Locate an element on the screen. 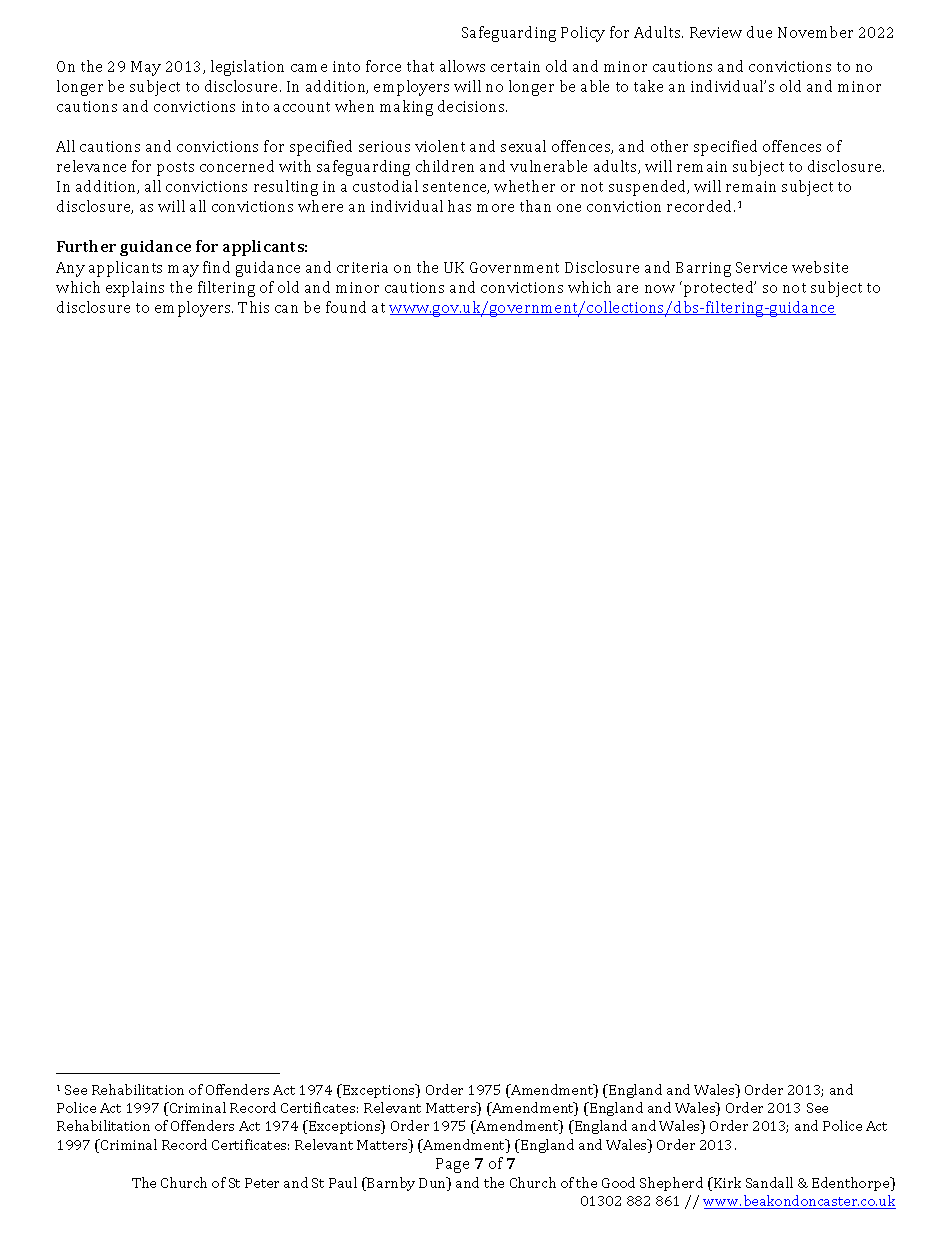 The image size is (952, 1233). found is located at coordinates (346, 307).
